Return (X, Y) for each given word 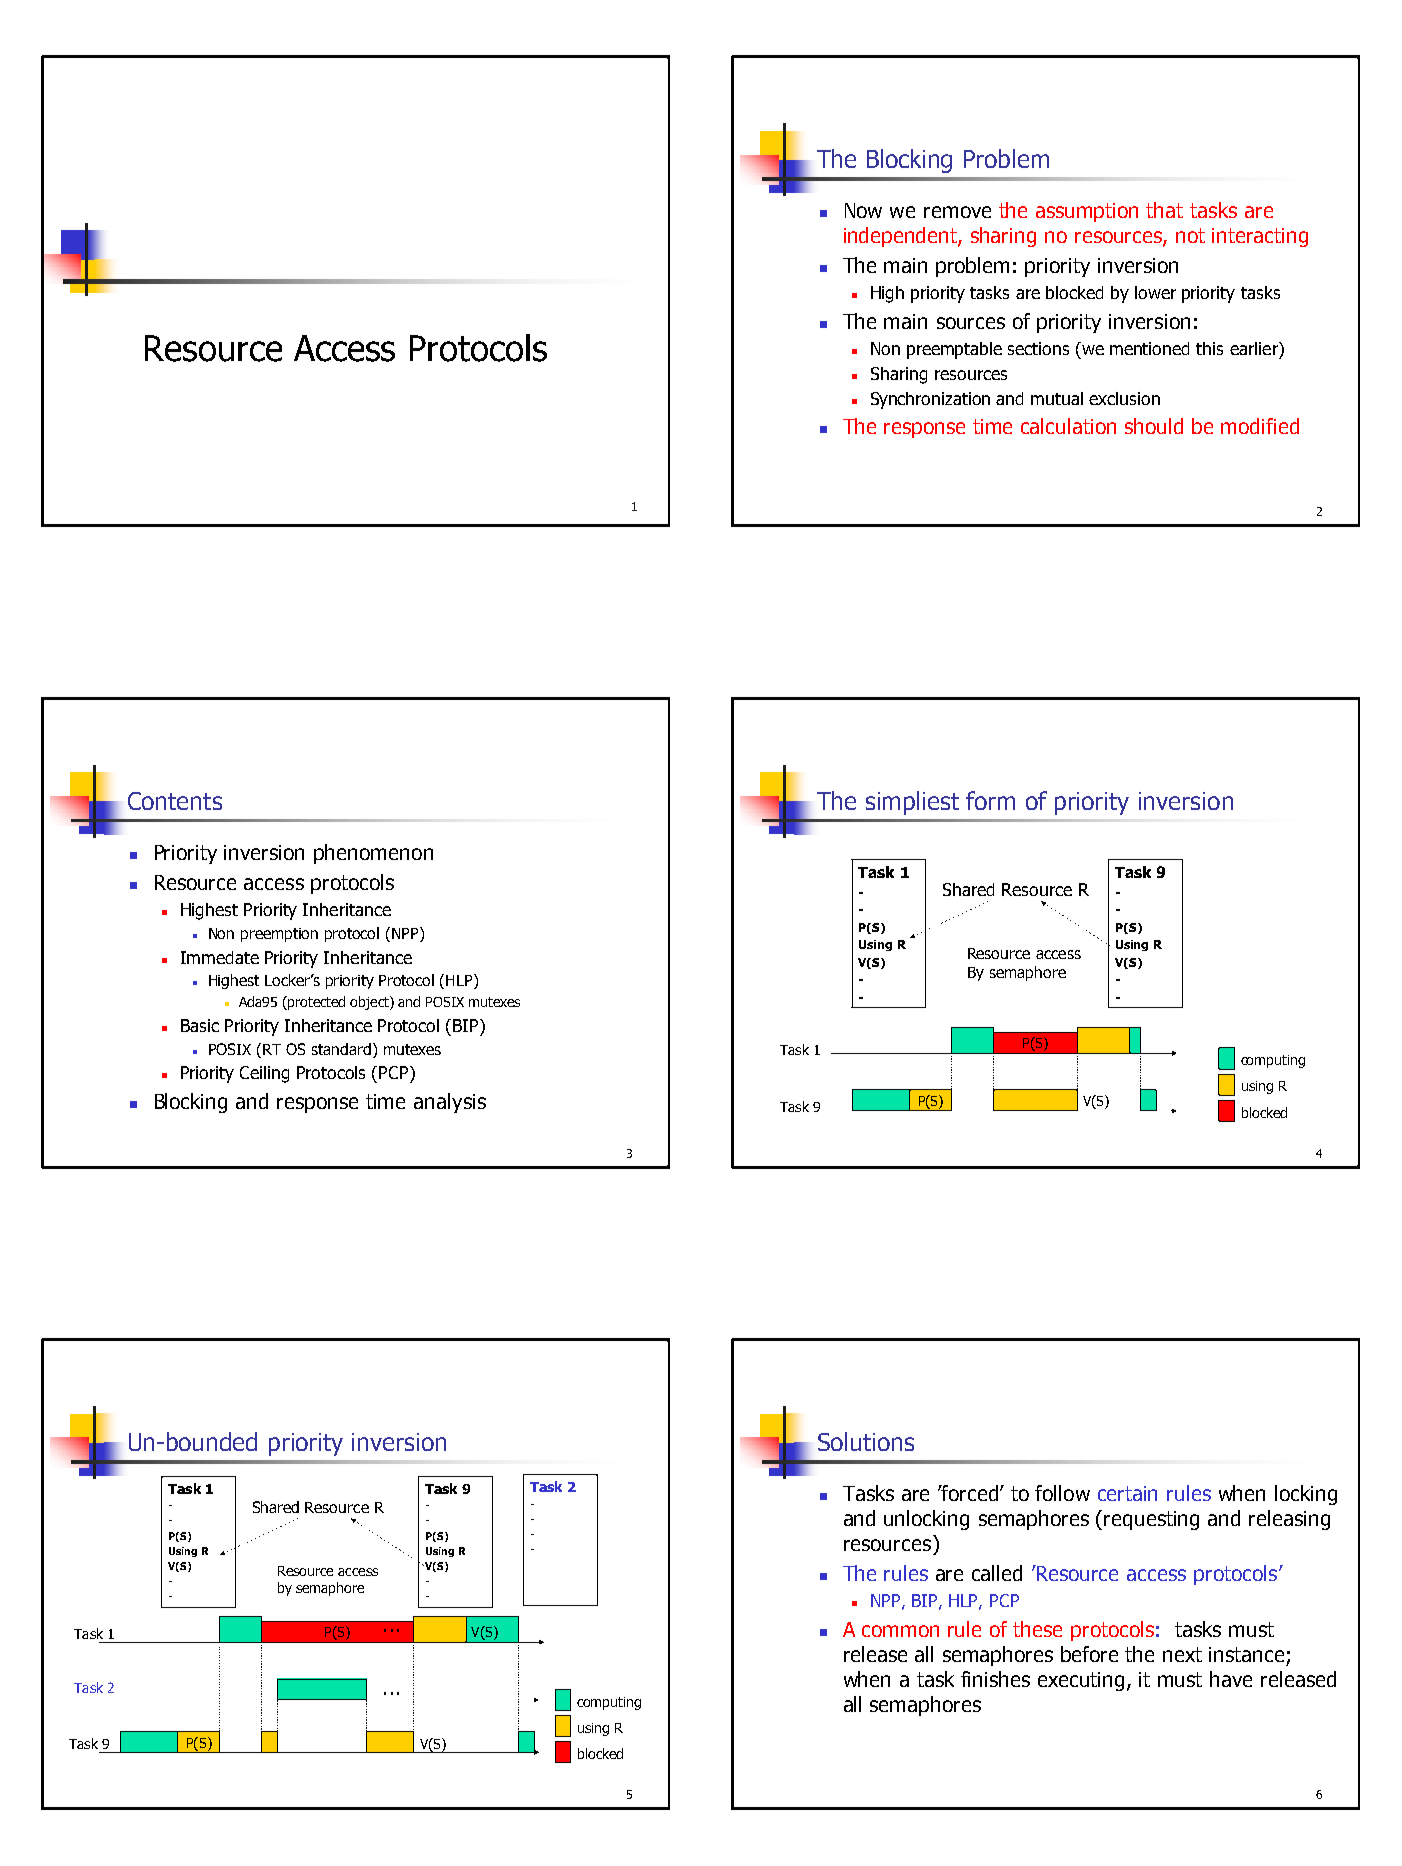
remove (957, 212)
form (990, 800)
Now (863, 210)
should (1154, 426)
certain (1127, 1493)
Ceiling (264, 1074)
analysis (450, 1103)
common (900, 1631)
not (1190, 235)
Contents (175, 801)
